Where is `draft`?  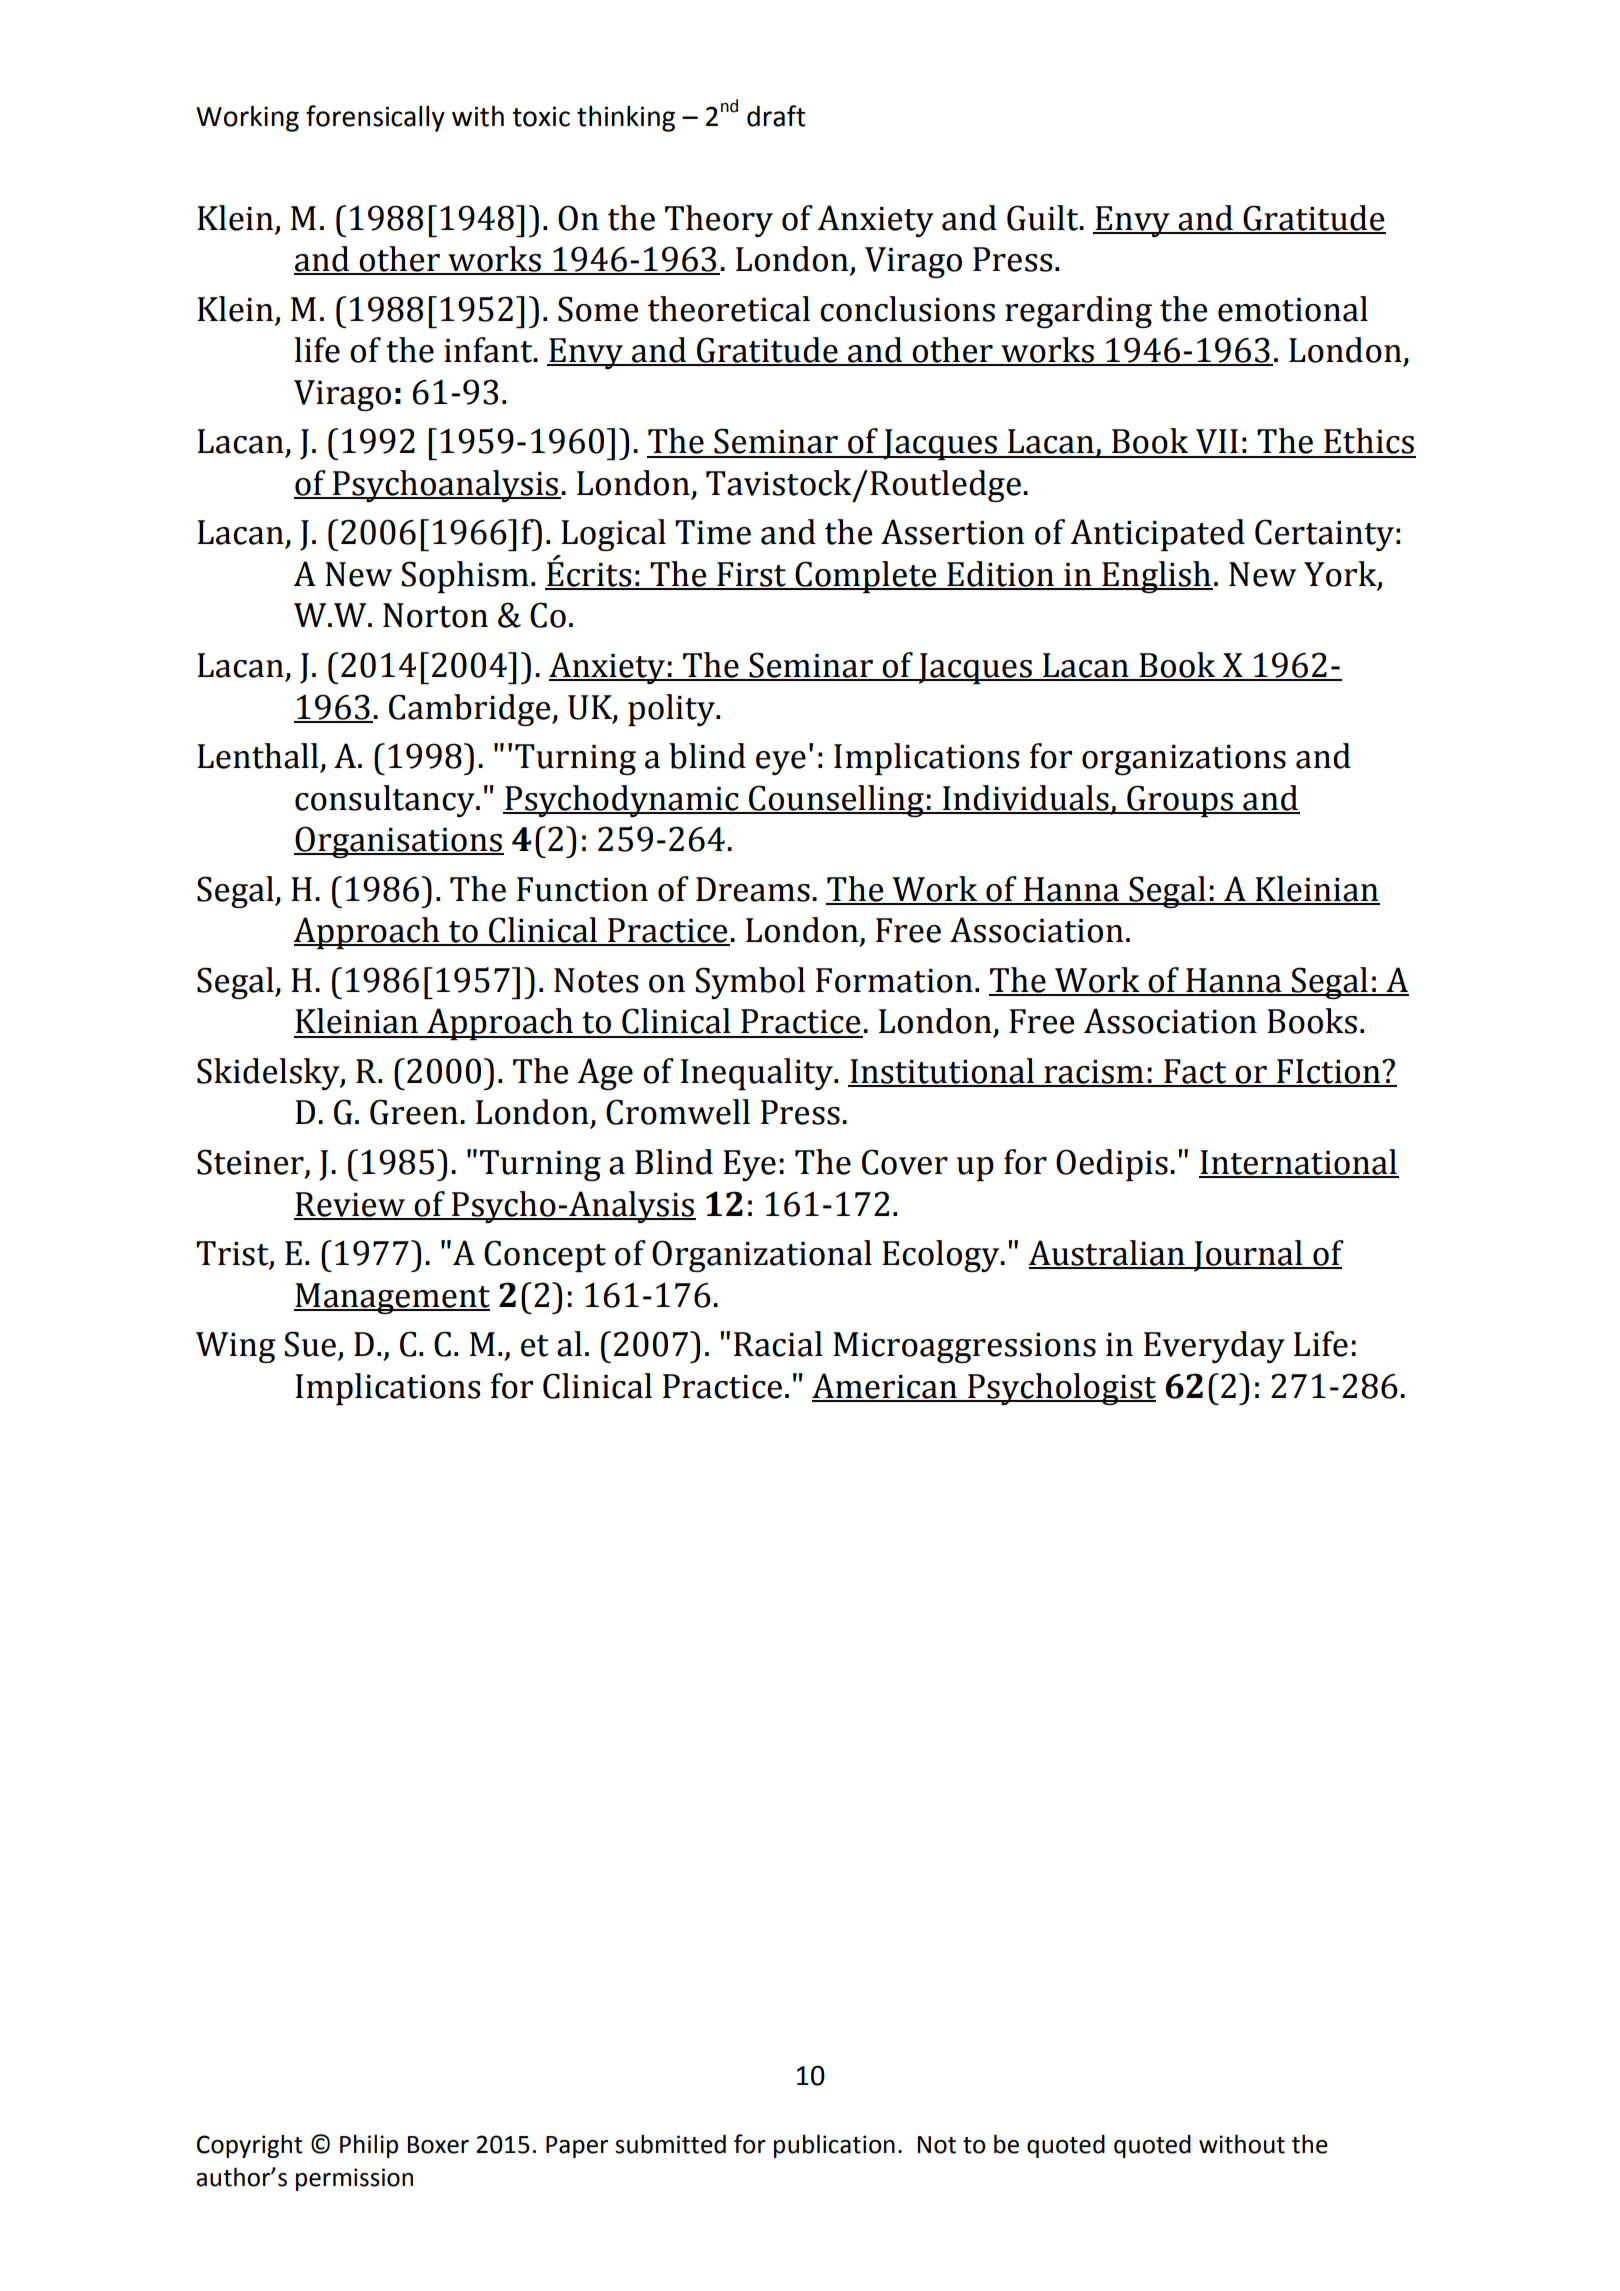 draft is located at coordinates (776, 116).
